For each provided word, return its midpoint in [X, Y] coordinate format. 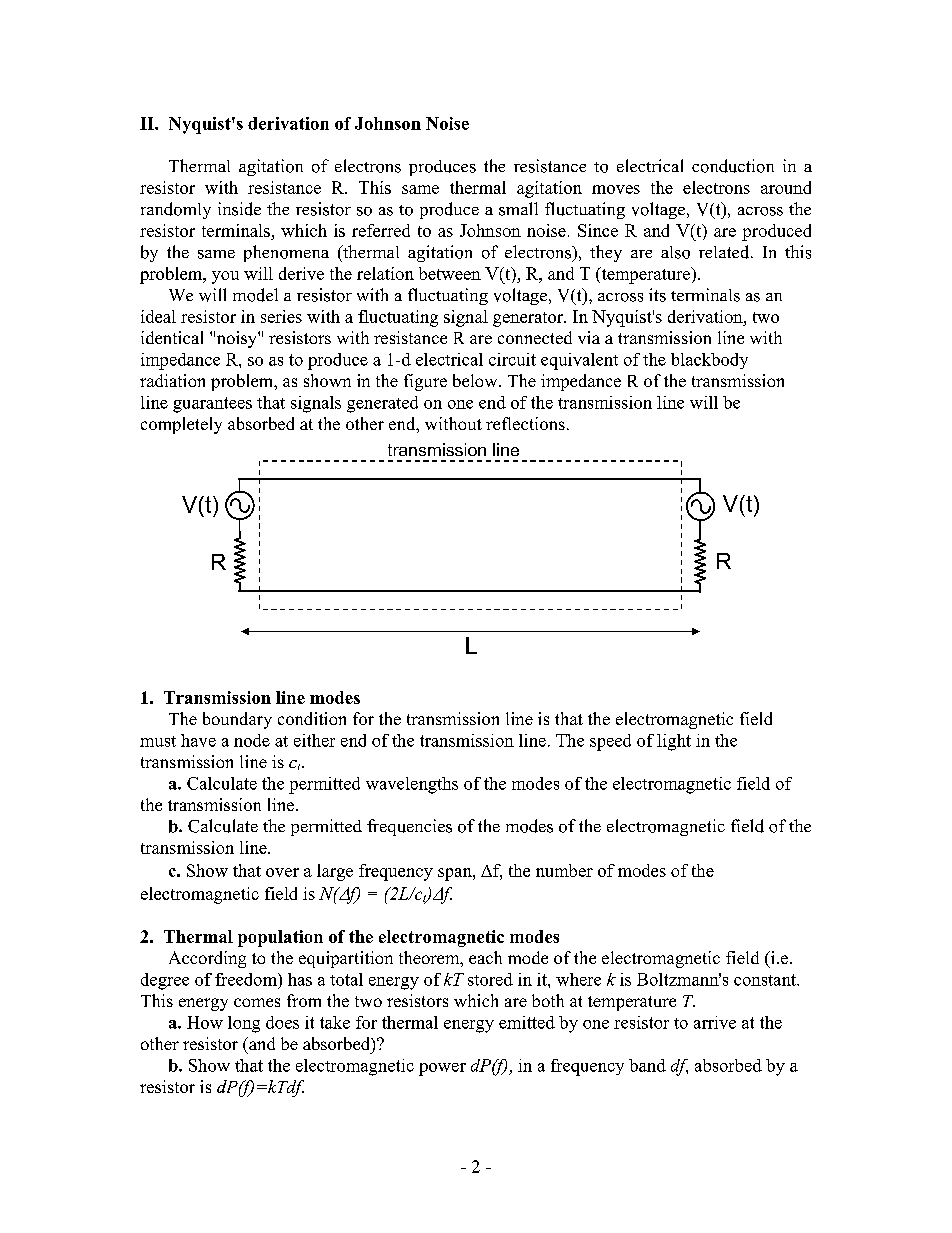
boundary [237, 720]
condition [312, 718]
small [518, 209]
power [442, 1069]
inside [239, 209]
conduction [733, 166]
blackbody [709, 361]
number [564, 870]
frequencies [409, 827]
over [282, 872]
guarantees [212, 405]
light [674, 742]
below [476, 380]
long [244, 1024]
